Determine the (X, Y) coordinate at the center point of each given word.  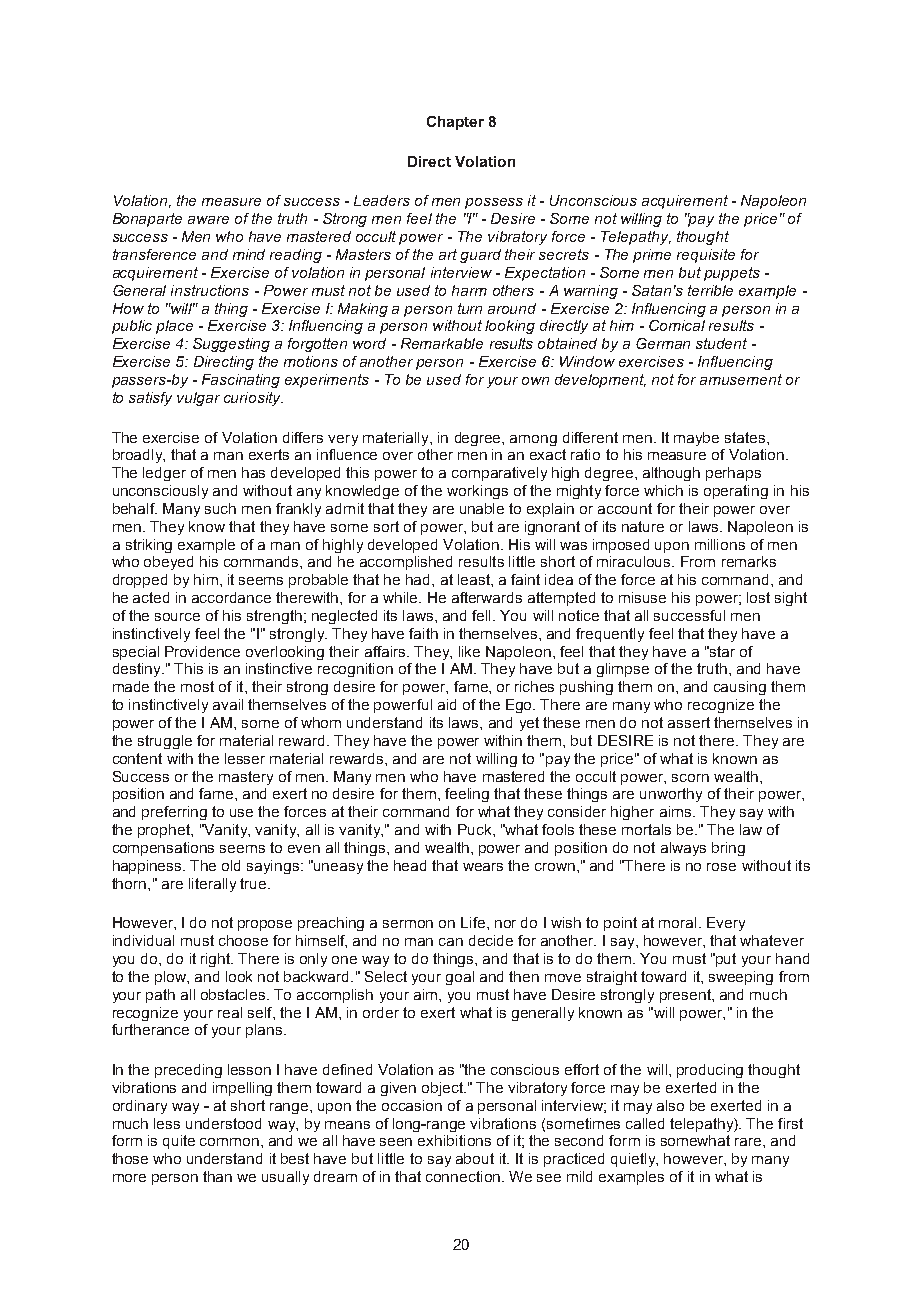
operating (736, 492)
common (231, 1142)
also (670, 1105)
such (220, 508)
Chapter (455, 123)
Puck (476, 829)
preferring (174, 813)
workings (477, 492)
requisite (706, 256)
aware (208, 220)
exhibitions (454, 1140)
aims (677, 811)
